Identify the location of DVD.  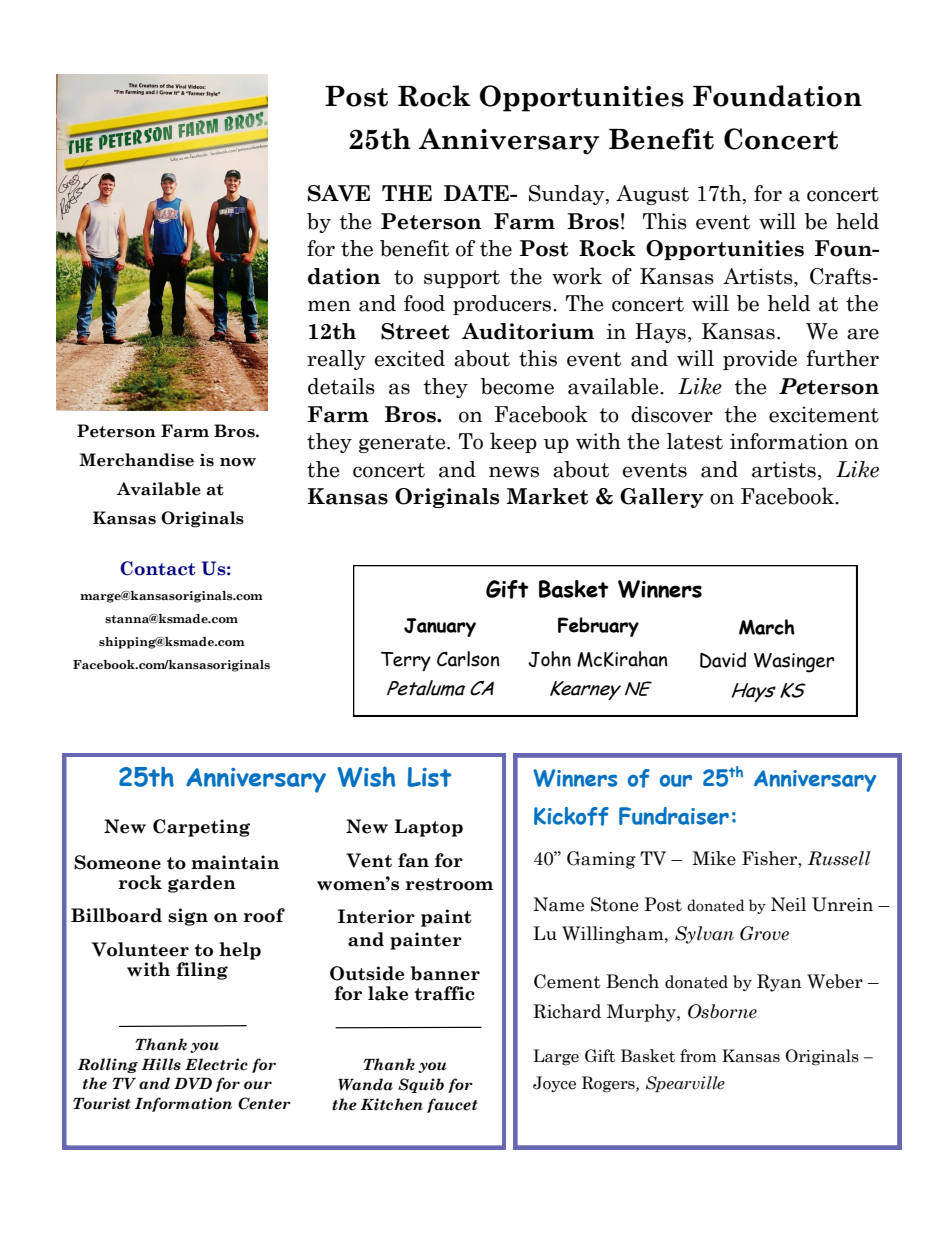
(193, 1083).
